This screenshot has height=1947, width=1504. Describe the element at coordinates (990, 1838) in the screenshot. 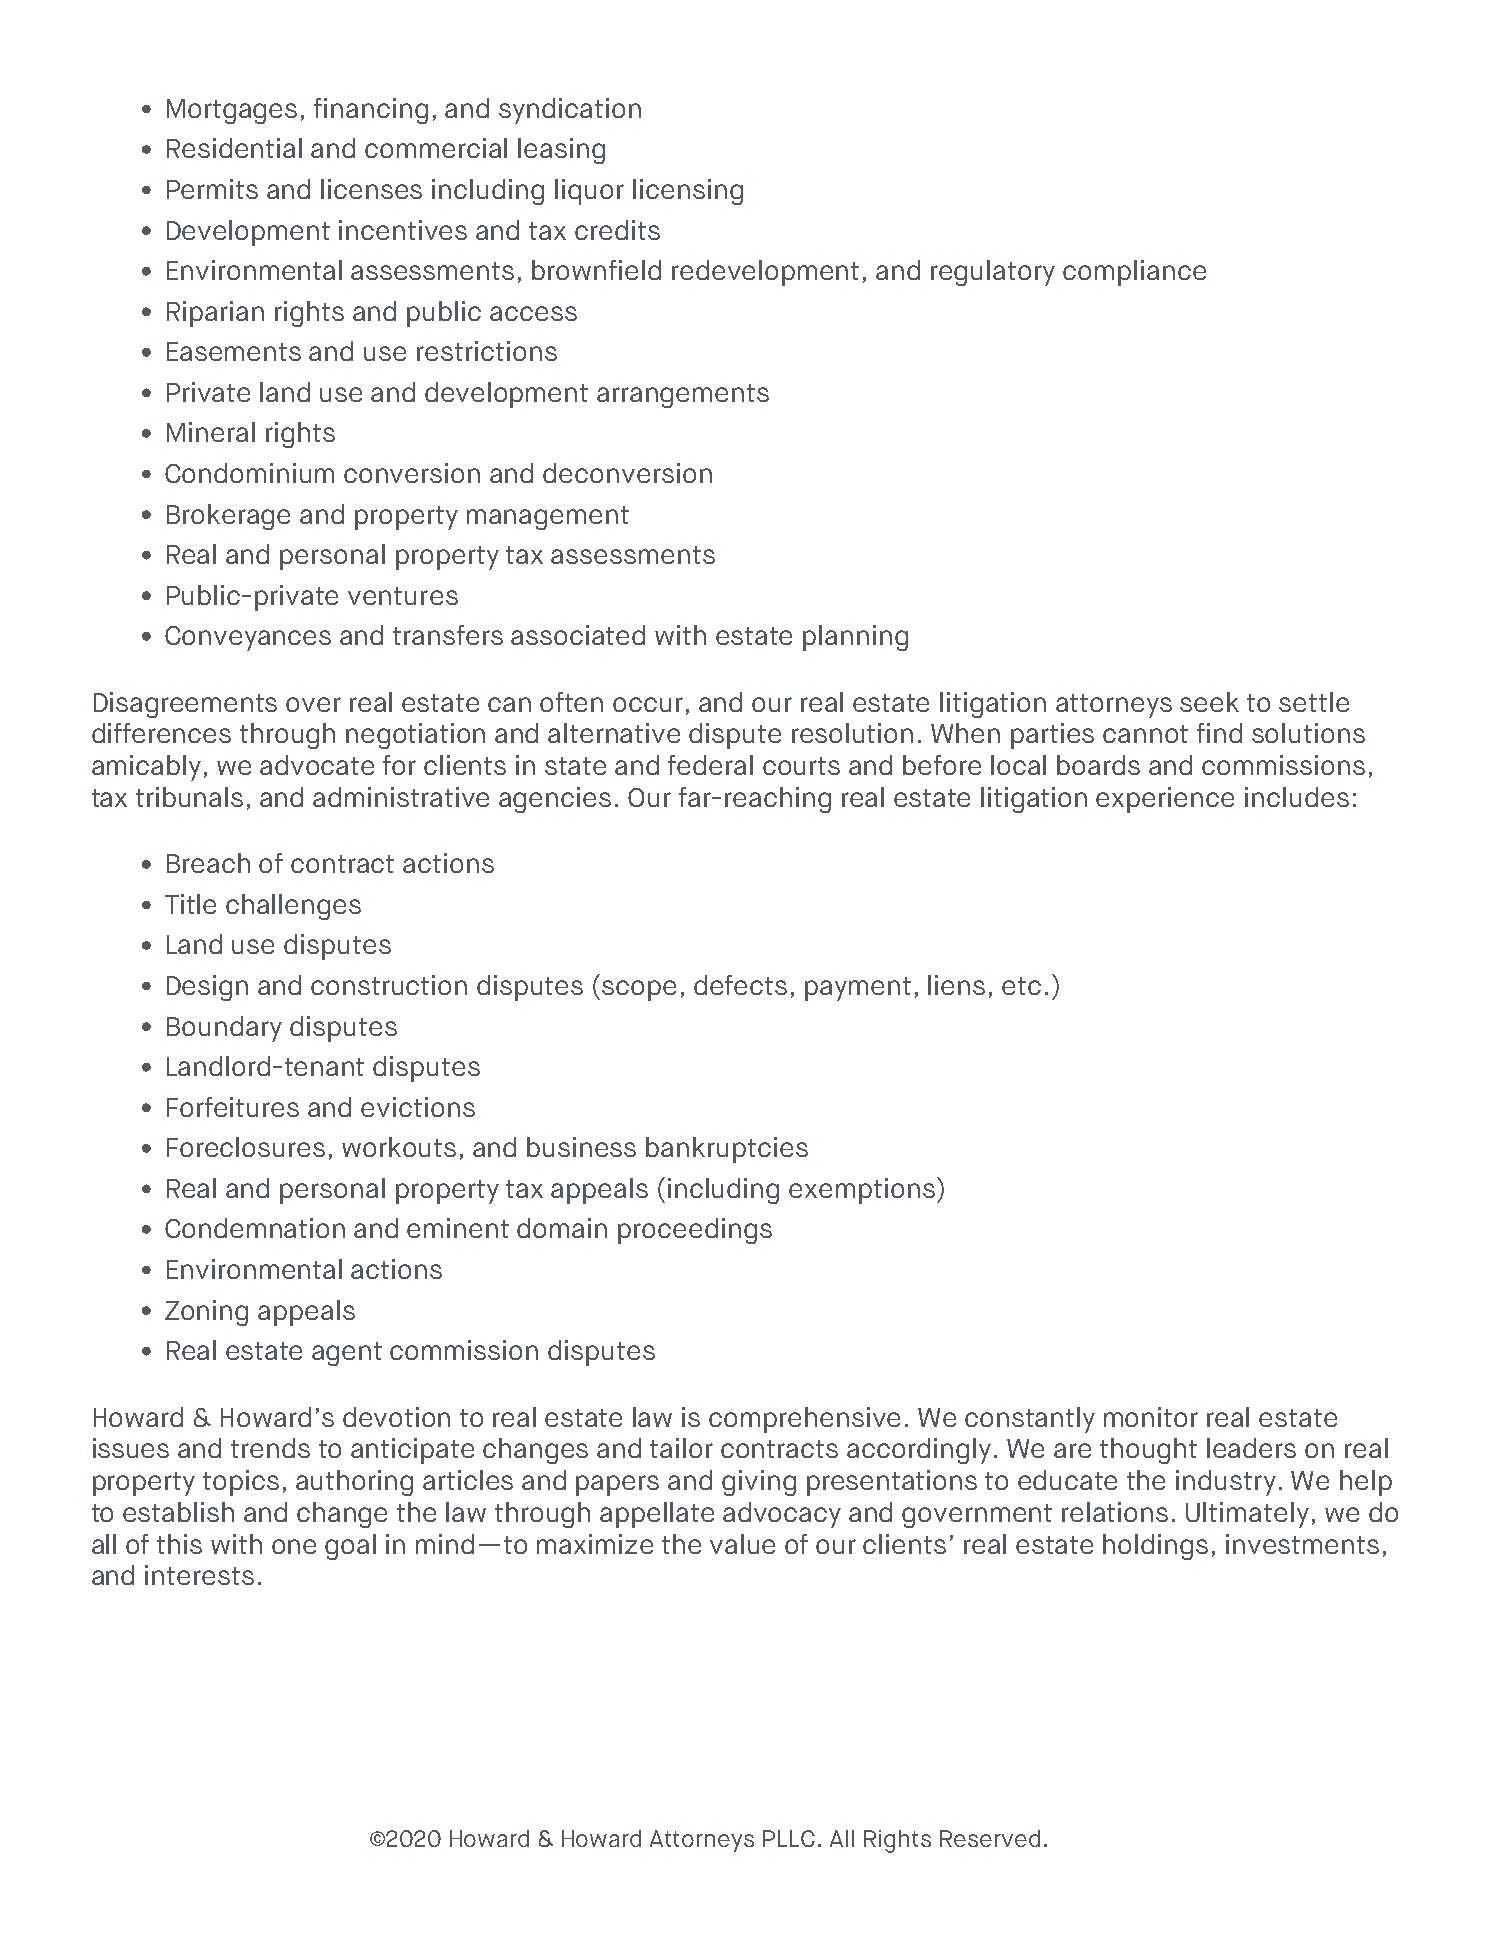

I see `Reserved` at that location.
